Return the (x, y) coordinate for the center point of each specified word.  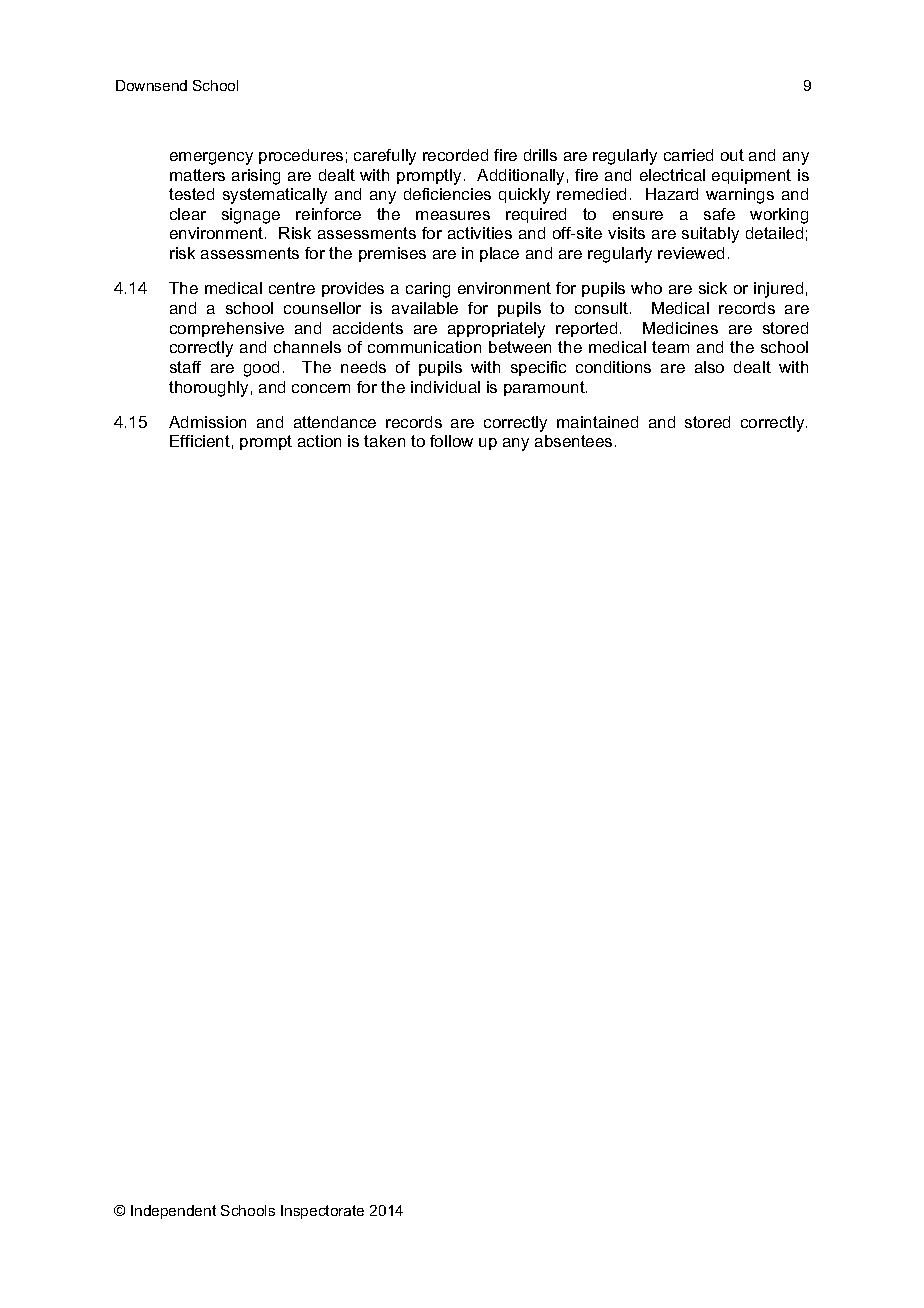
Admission (207, 422)
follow (451, 441)
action (319, 441)
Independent (173, 1212)
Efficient (200, 441)
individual (445, 387)
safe (719, 214)
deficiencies (447, 194)
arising (256, 177)
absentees (573, 441)
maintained (597, 422)
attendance (335, 422)
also (709, 367)
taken (384, 441)
